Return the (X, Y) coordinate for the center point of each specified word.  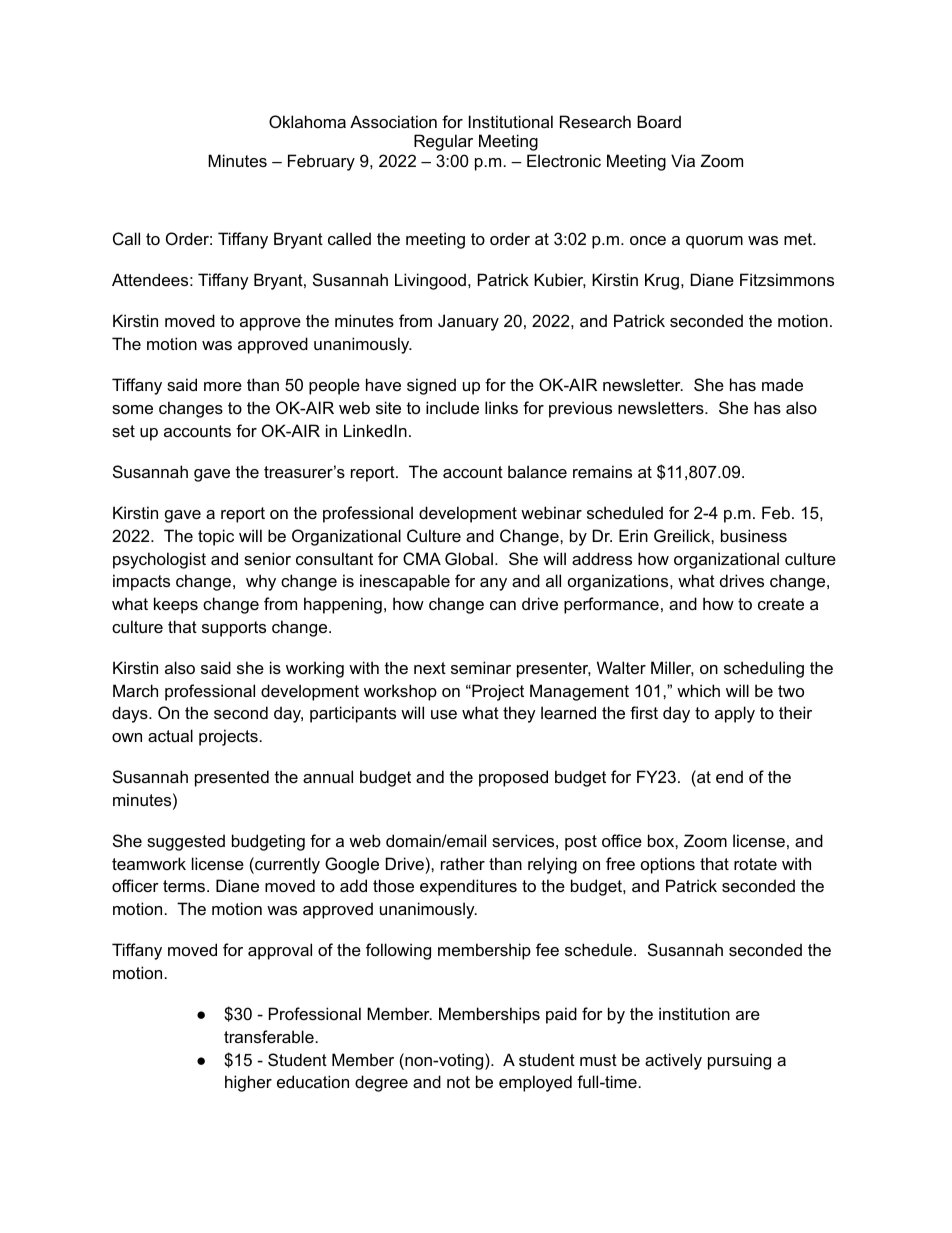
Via (683, 160)
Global (469, 558)
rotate (755, 864)
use (444, 714)
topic (216, 537)
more (223, 386)
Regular (443, 142)
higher (248, 1083)
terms (185, 886)
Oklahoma (307, 121)
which (698, 690)
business (754, 535)
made (782, 384)
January (468, 322)
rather (463, 863)
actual (170, 735)
